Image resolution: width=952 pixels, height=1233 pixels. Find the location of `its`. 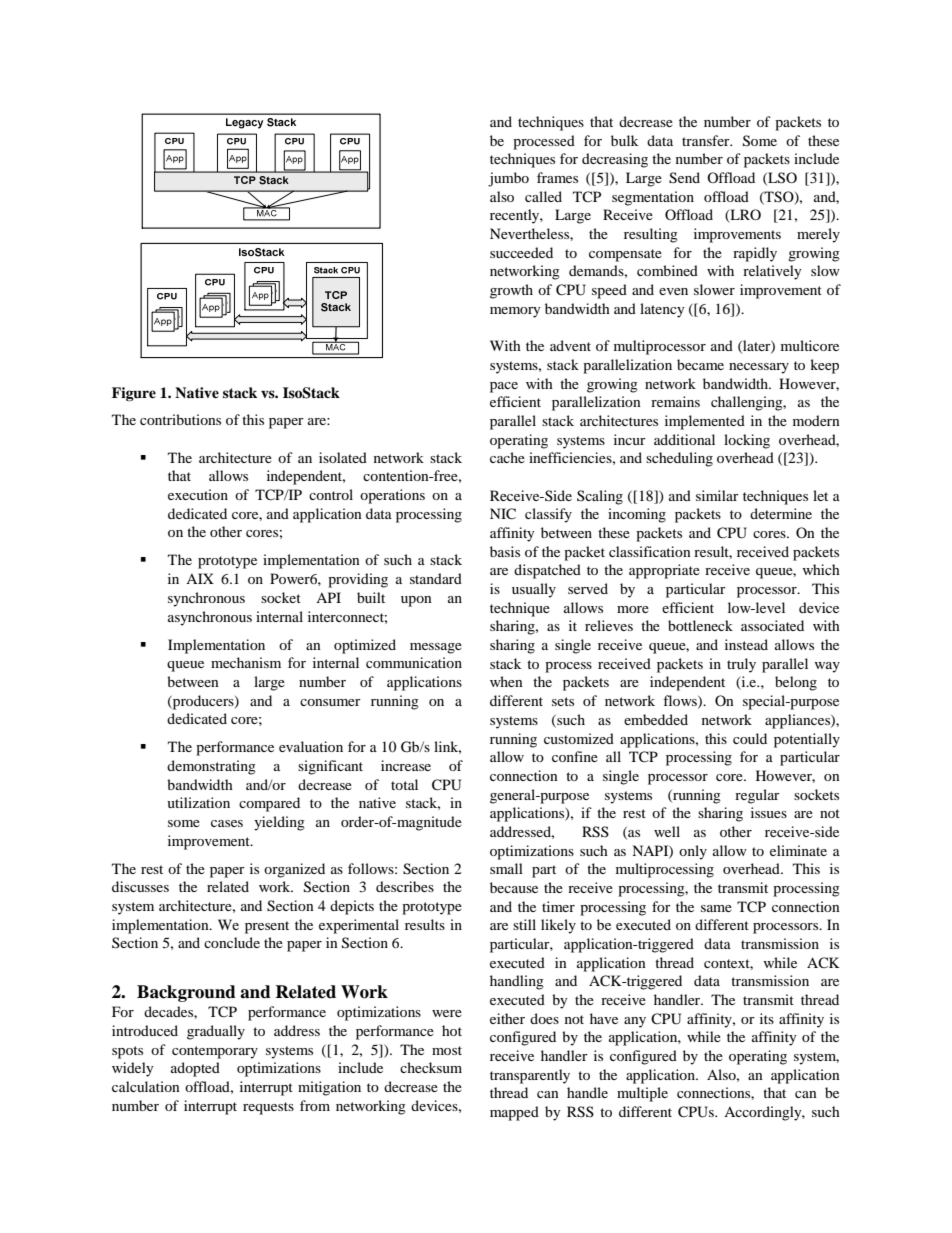

its is located at coordinates (767, 1018).
